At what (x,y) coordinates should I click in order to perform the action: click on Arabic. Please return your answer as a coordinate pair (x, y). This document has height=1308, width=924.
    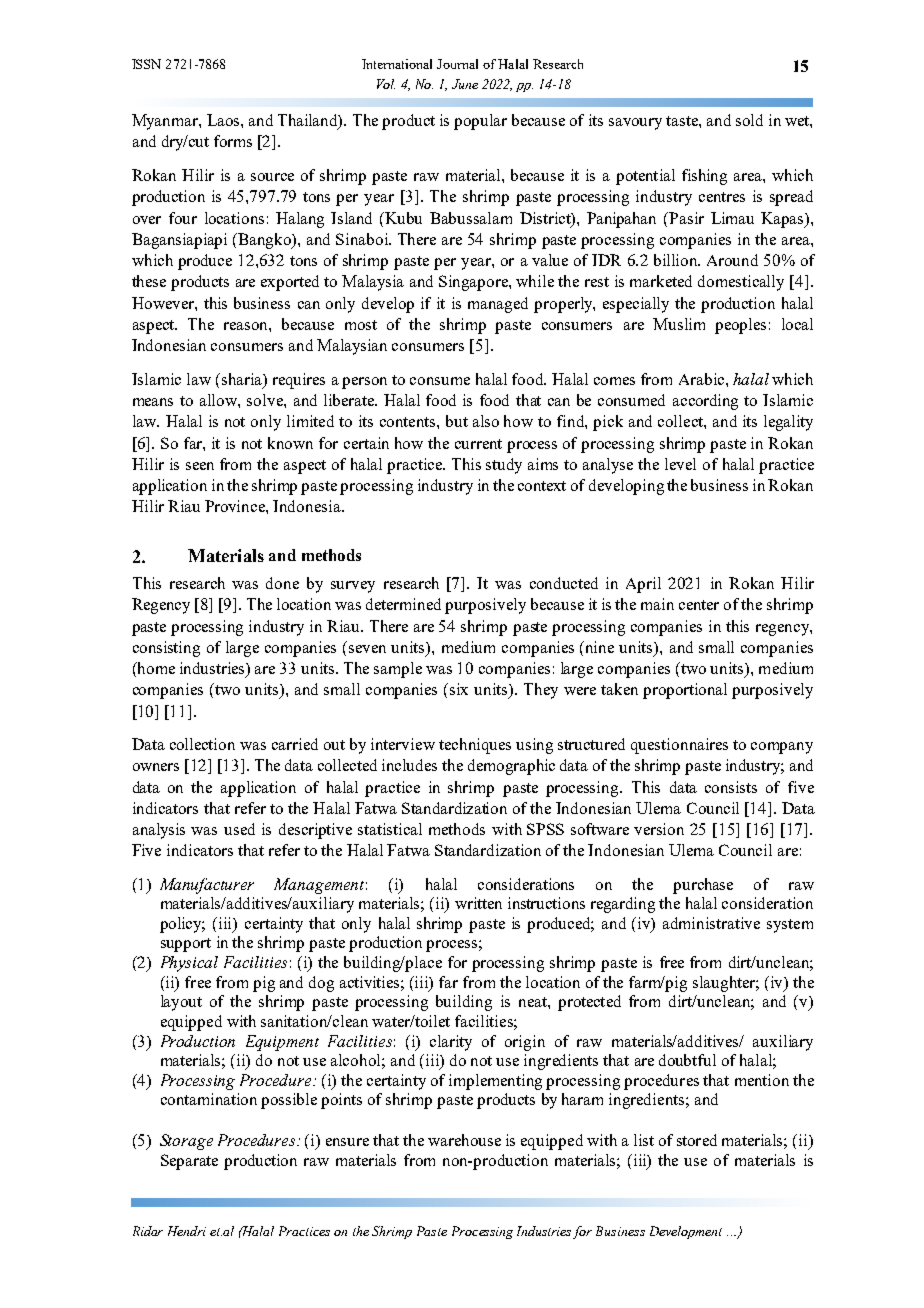
    Looking at the image, I should click on (703, 379).
